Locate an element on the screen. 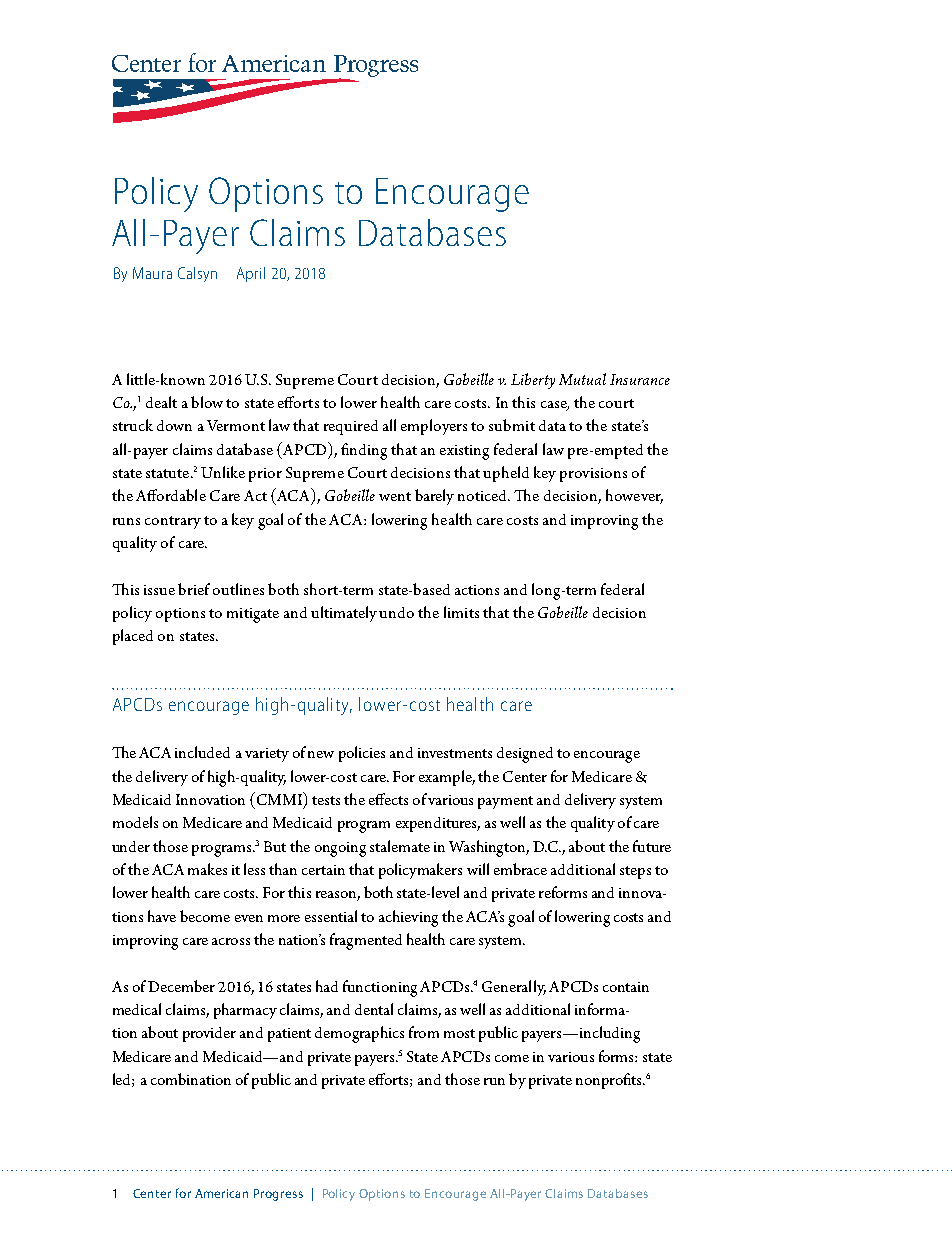 The image size is (952, 1233). American is located at coordinates (221, 1193).
